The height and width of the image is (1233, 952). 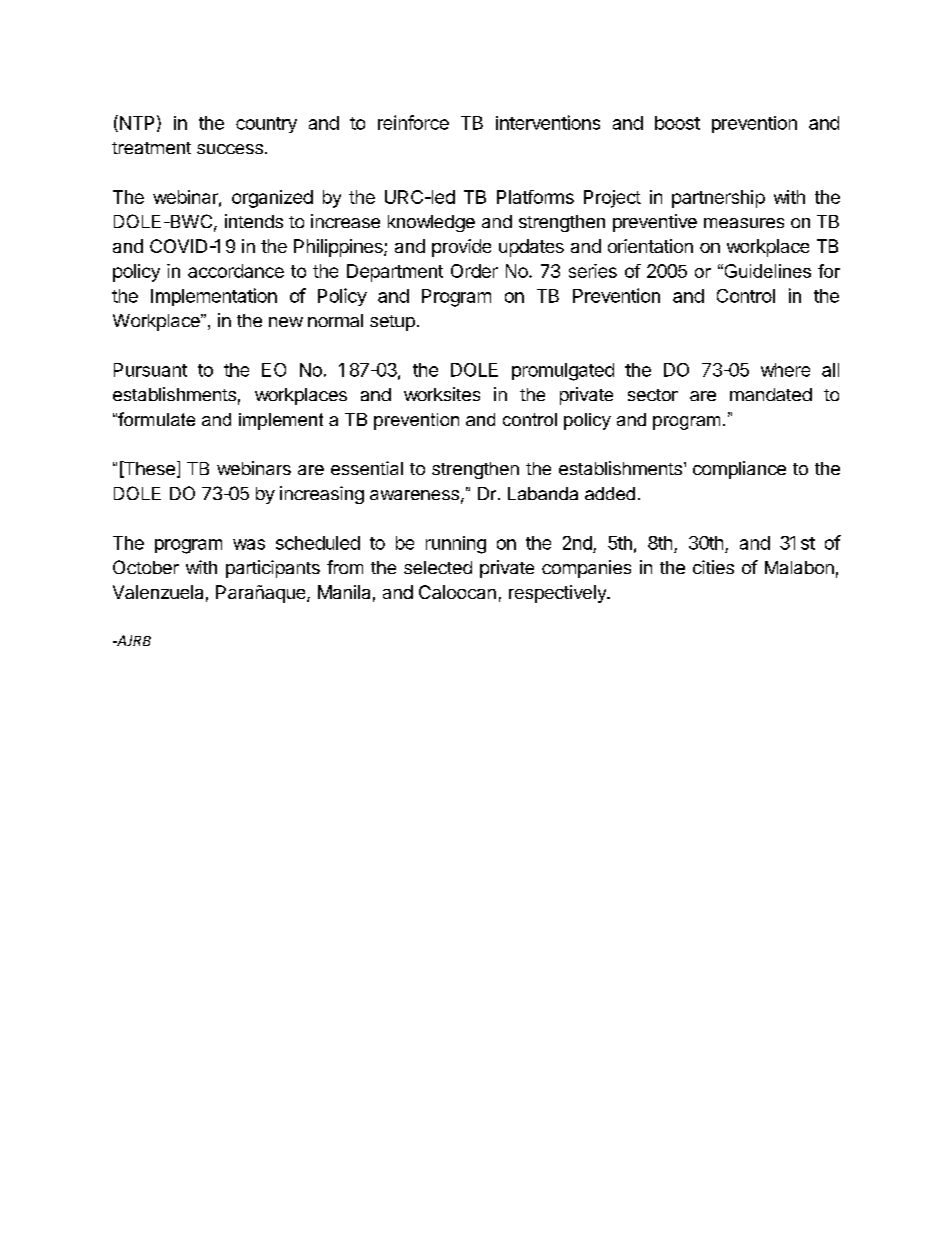 I want to click on provide, so click(x=461, y=248).
